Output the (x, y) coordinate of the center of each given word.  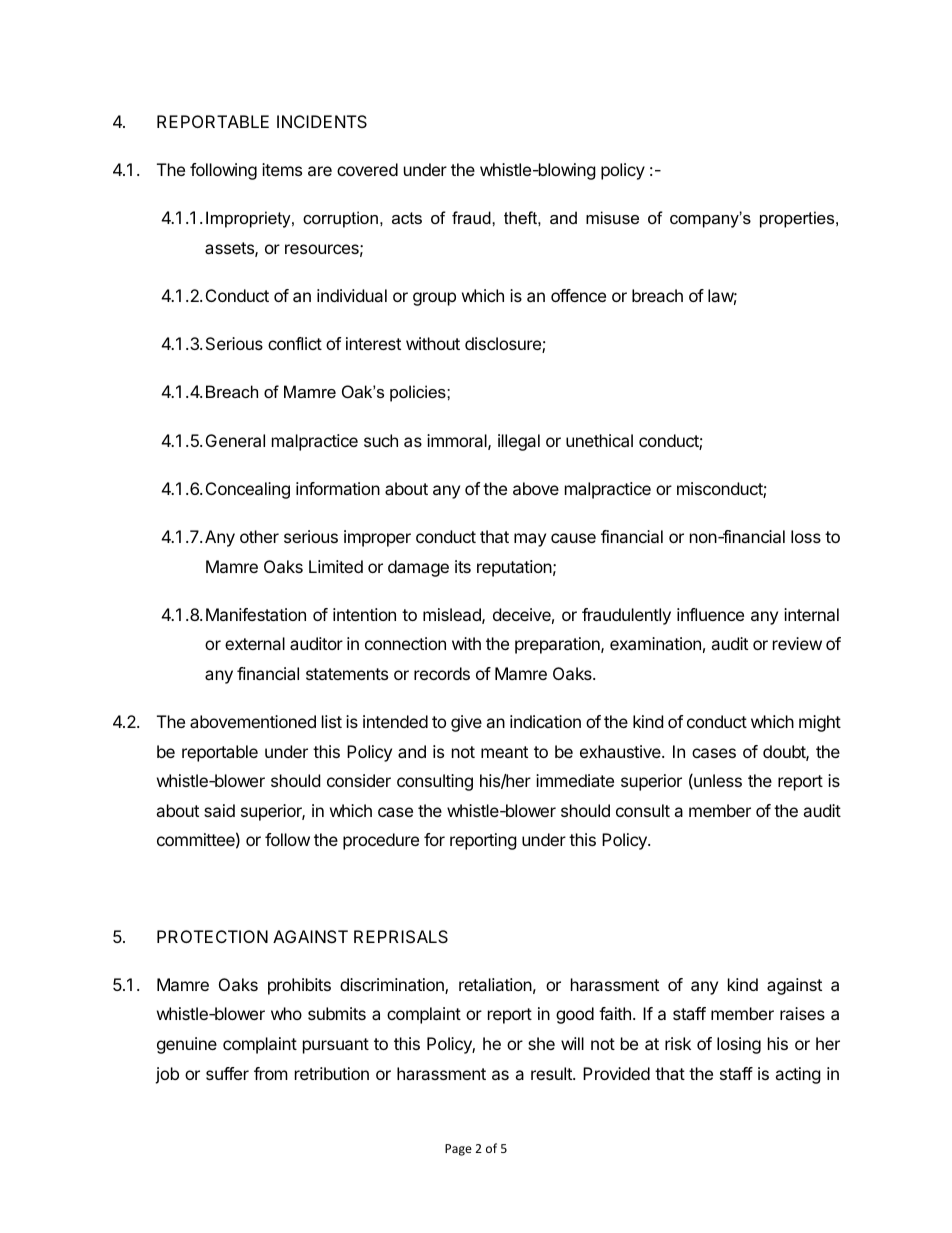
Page (458, 1150)
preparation (558, 645)
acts (407, 218)
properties (798, 219)
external (255, 643)
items (282, 169)
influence (710, 614)
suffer (227, 1073)
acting (798, 1075)
